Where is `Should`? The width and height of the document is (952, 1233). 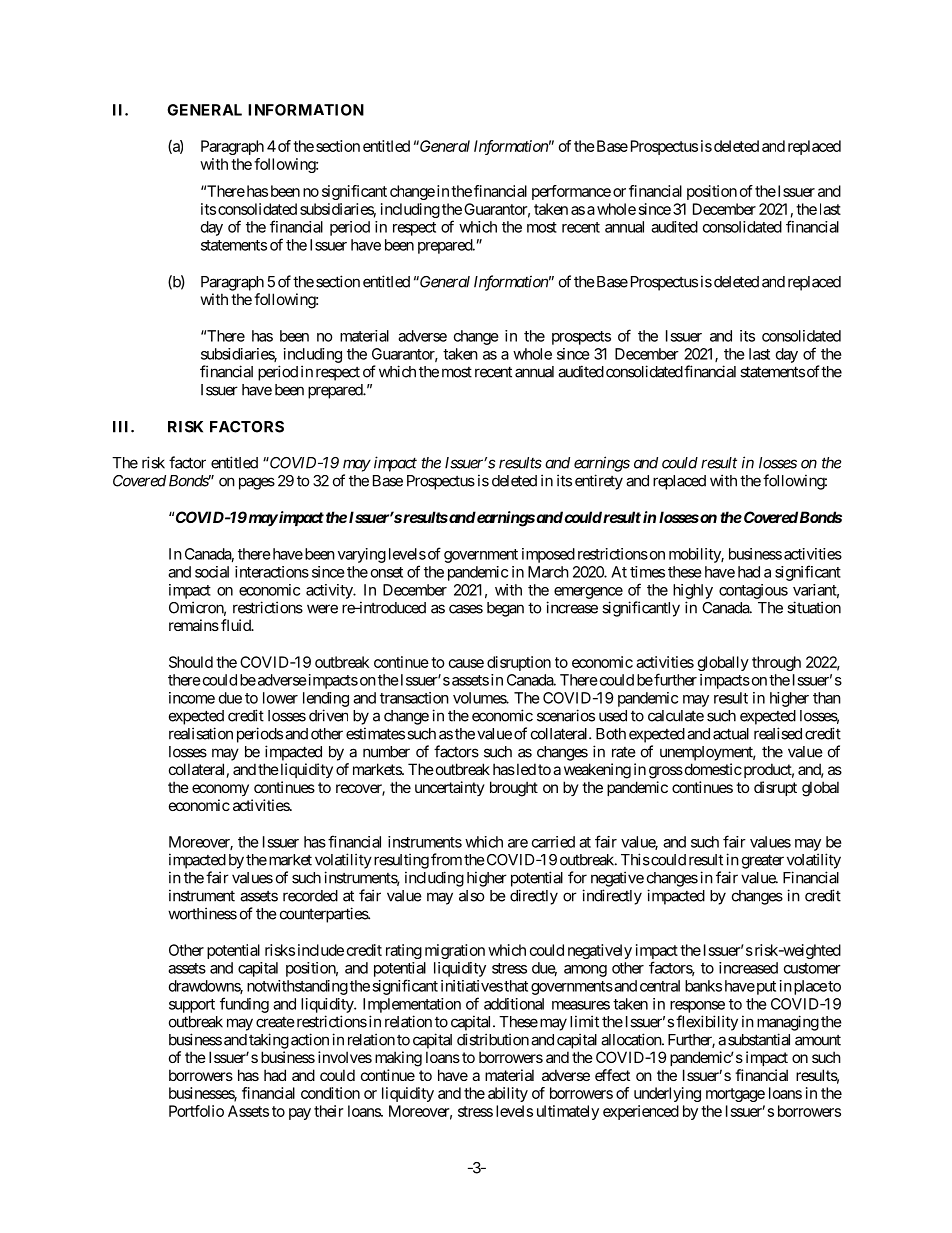 Should is located at coordinates (191, 662).
